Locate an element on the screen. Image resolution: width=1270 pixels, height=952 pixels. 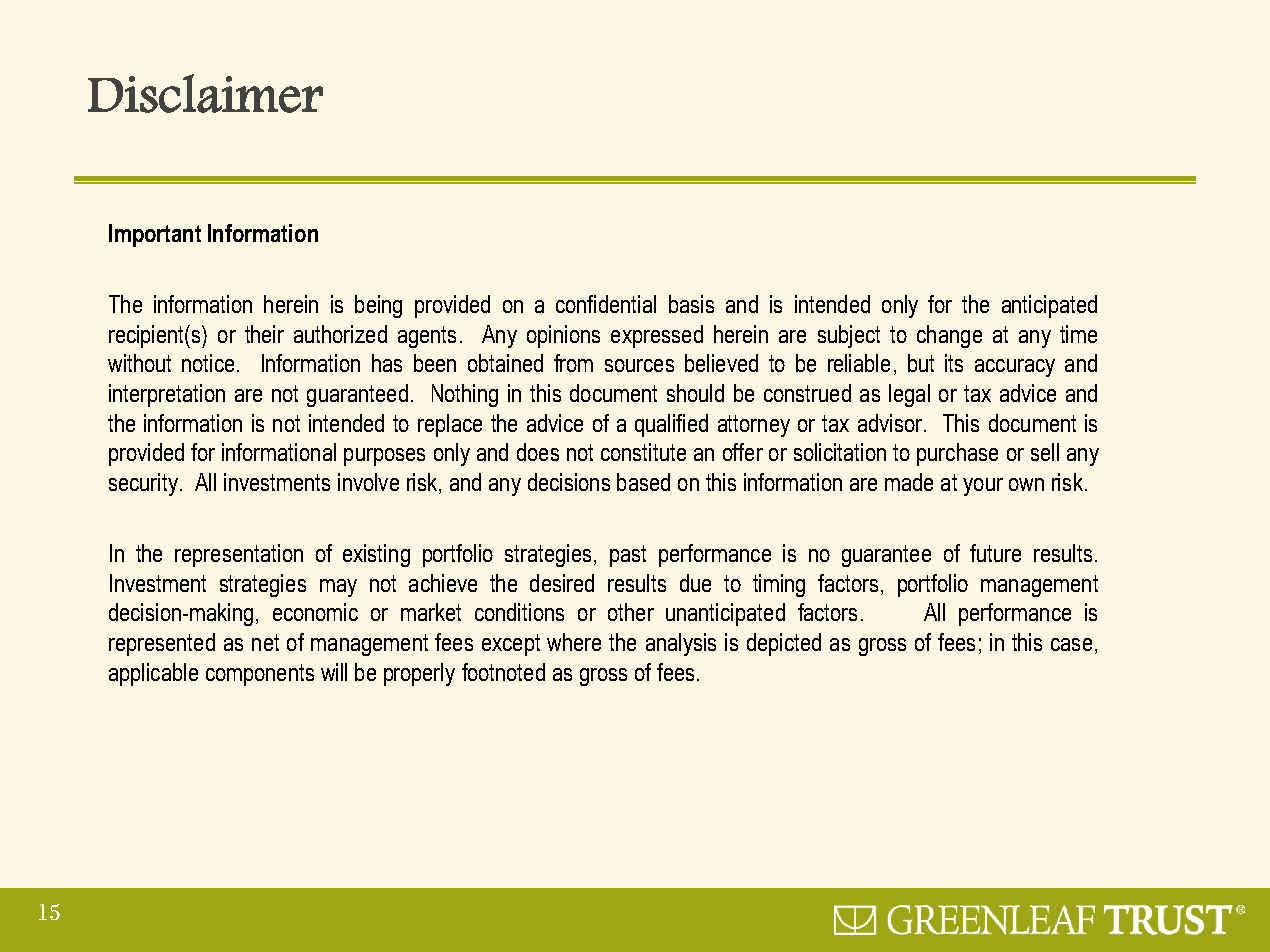
net is located at coordinates (265, 642).
